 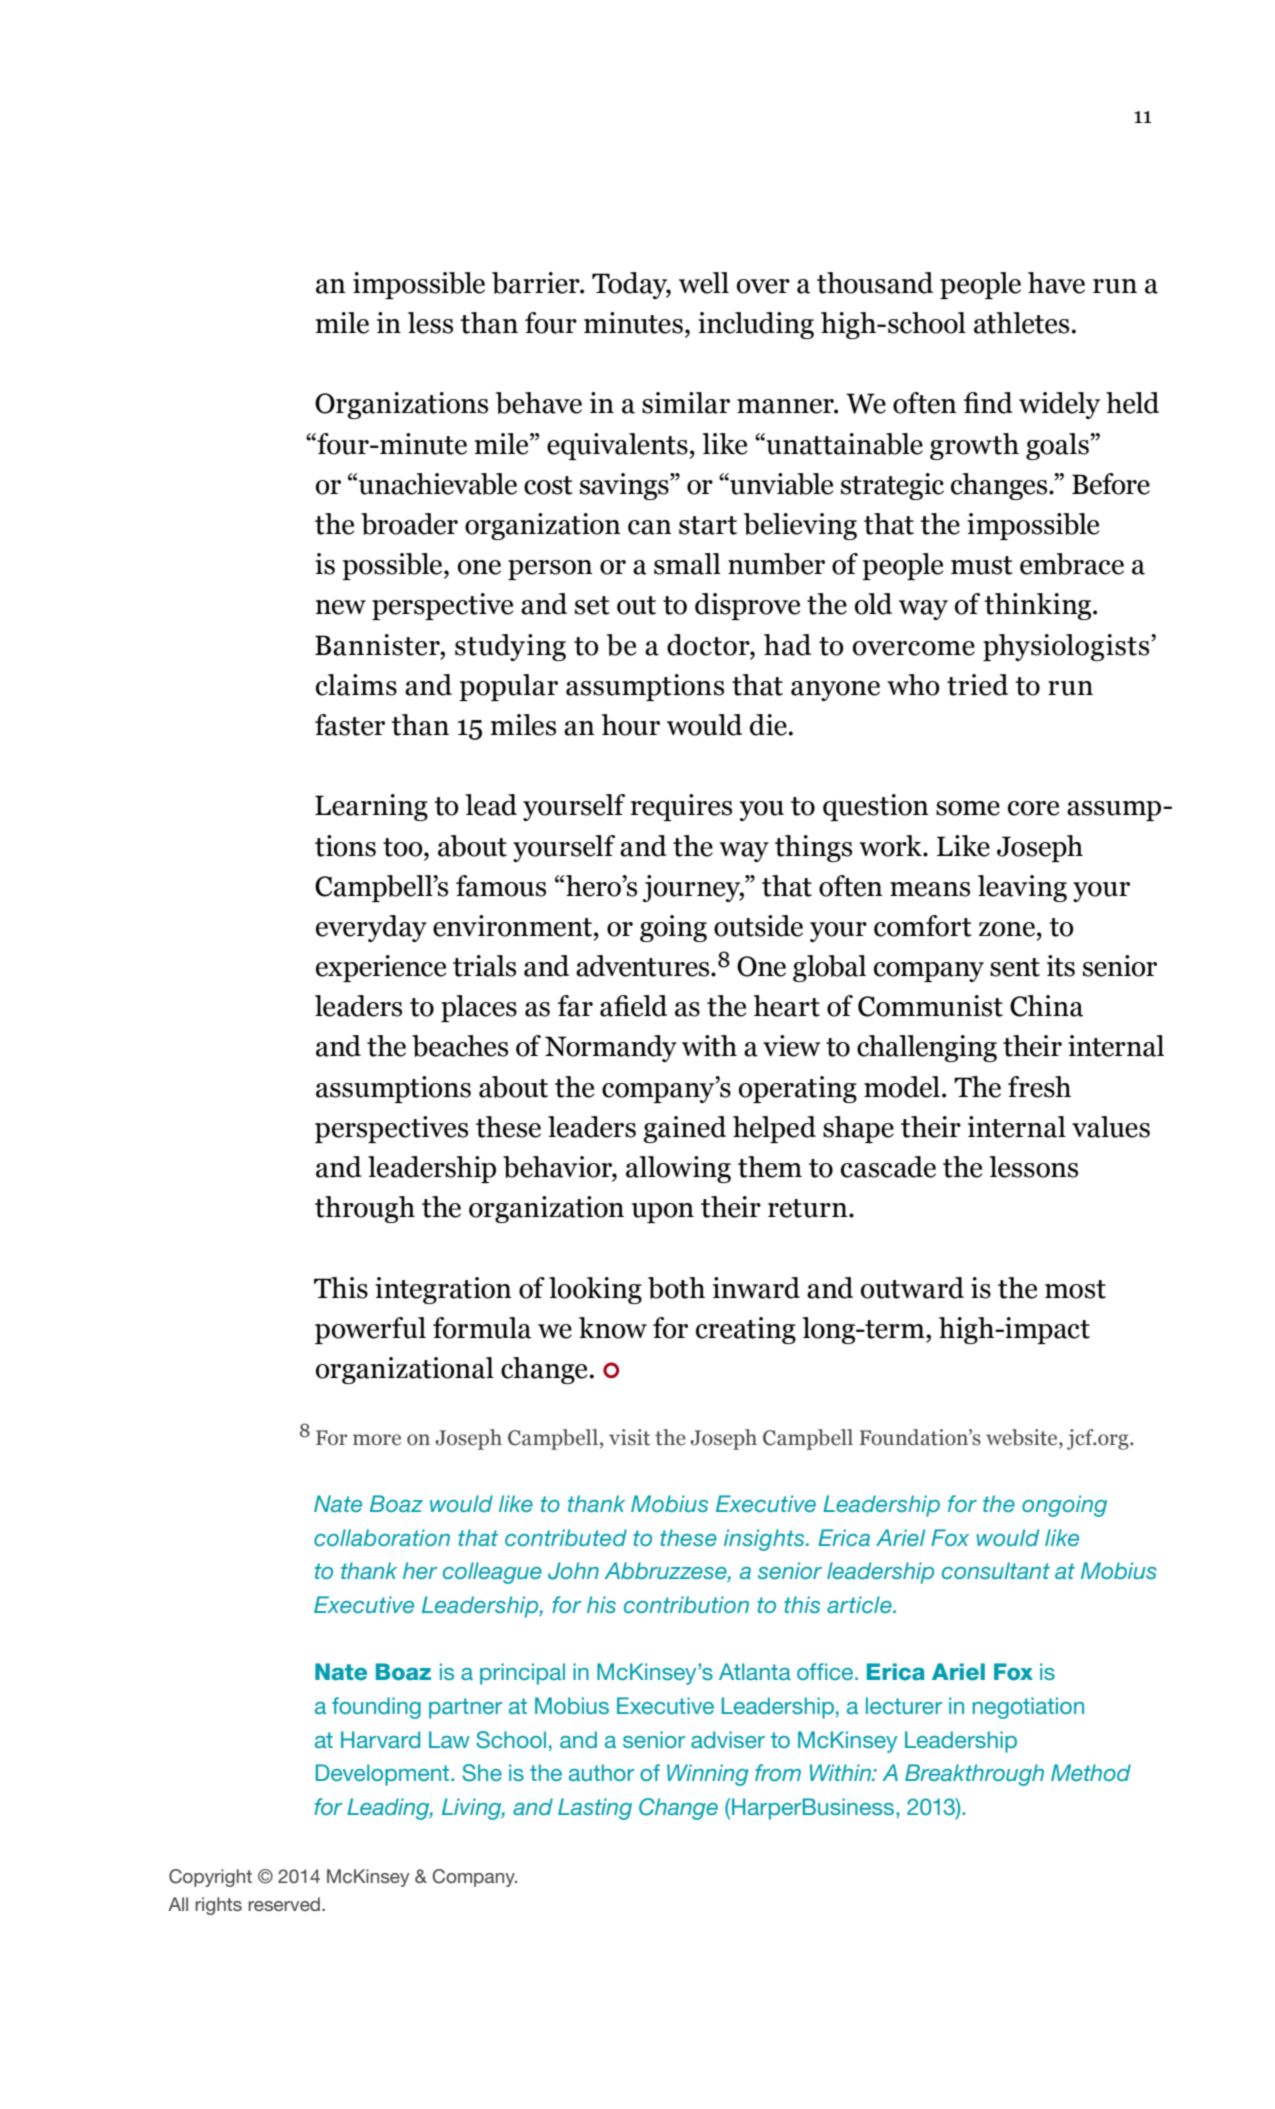 I want to click on Method, so click(x=1091, y=1772).
